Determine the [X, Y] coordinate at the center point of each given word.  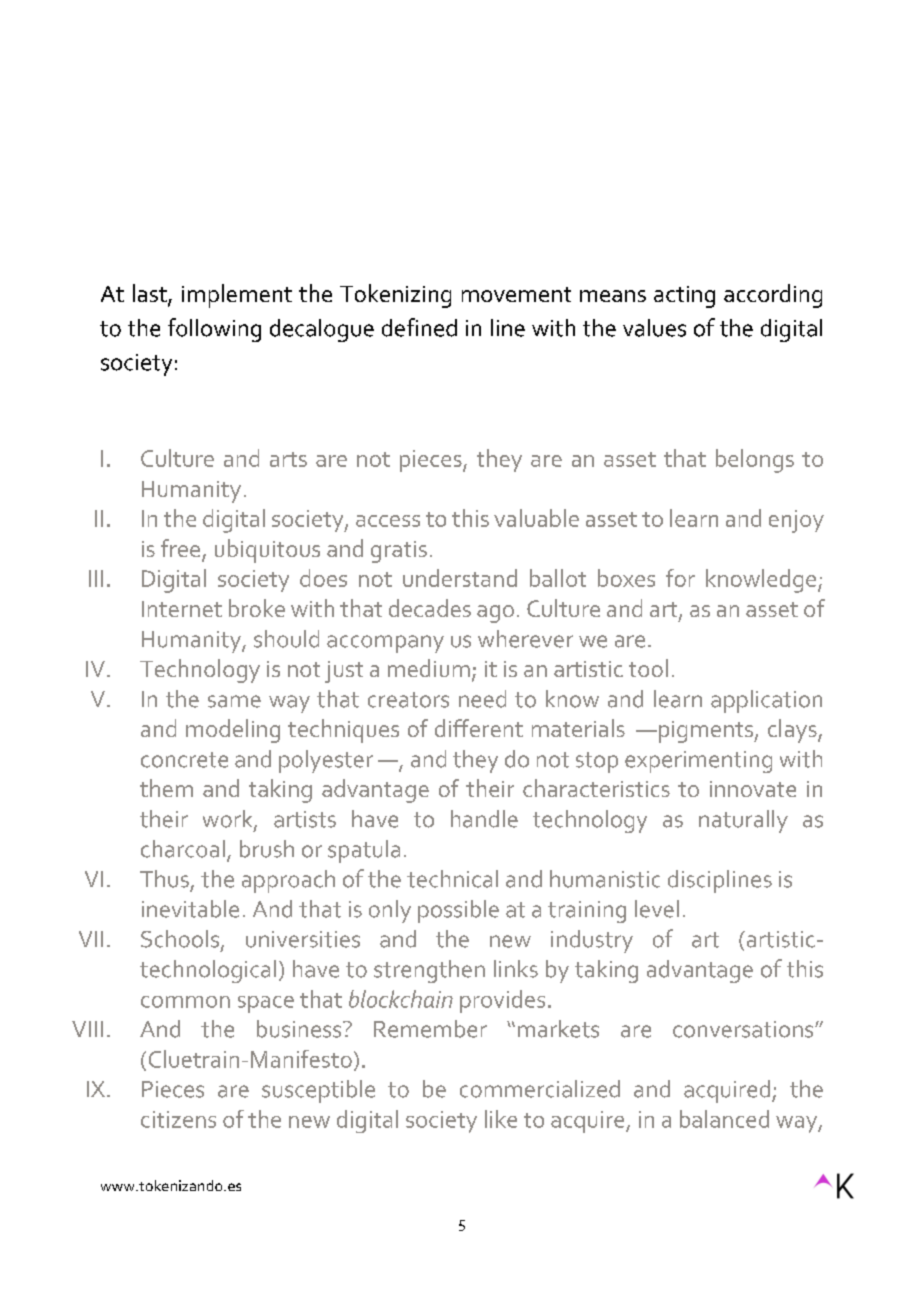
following [214, 330]
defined [419, 327]
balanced [724, 1119]
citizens [178, 1119]
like [501, 1119]
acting [684, 297]
